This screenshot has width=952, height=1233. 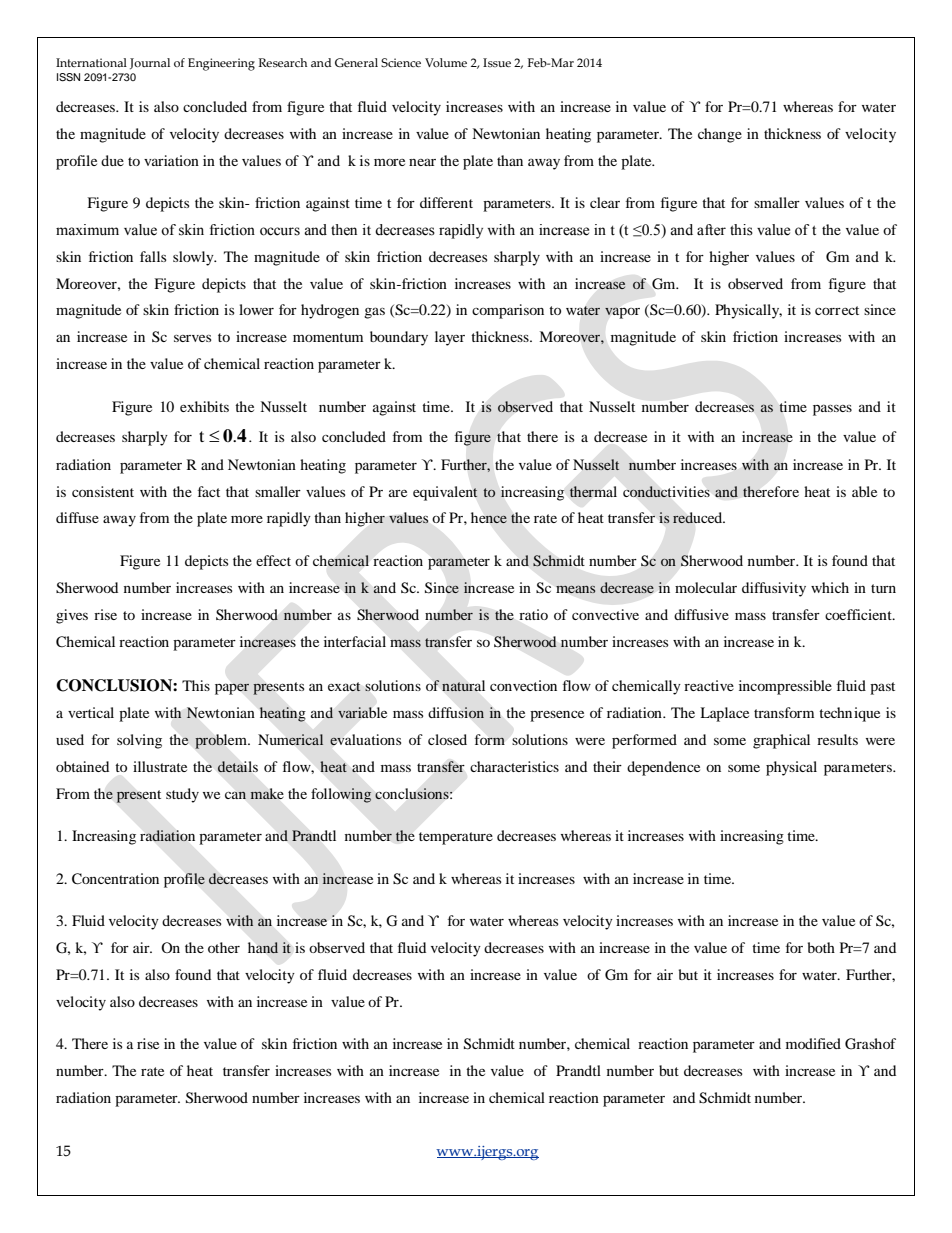 I want to click on Journal, so click(x=150, y=63).
